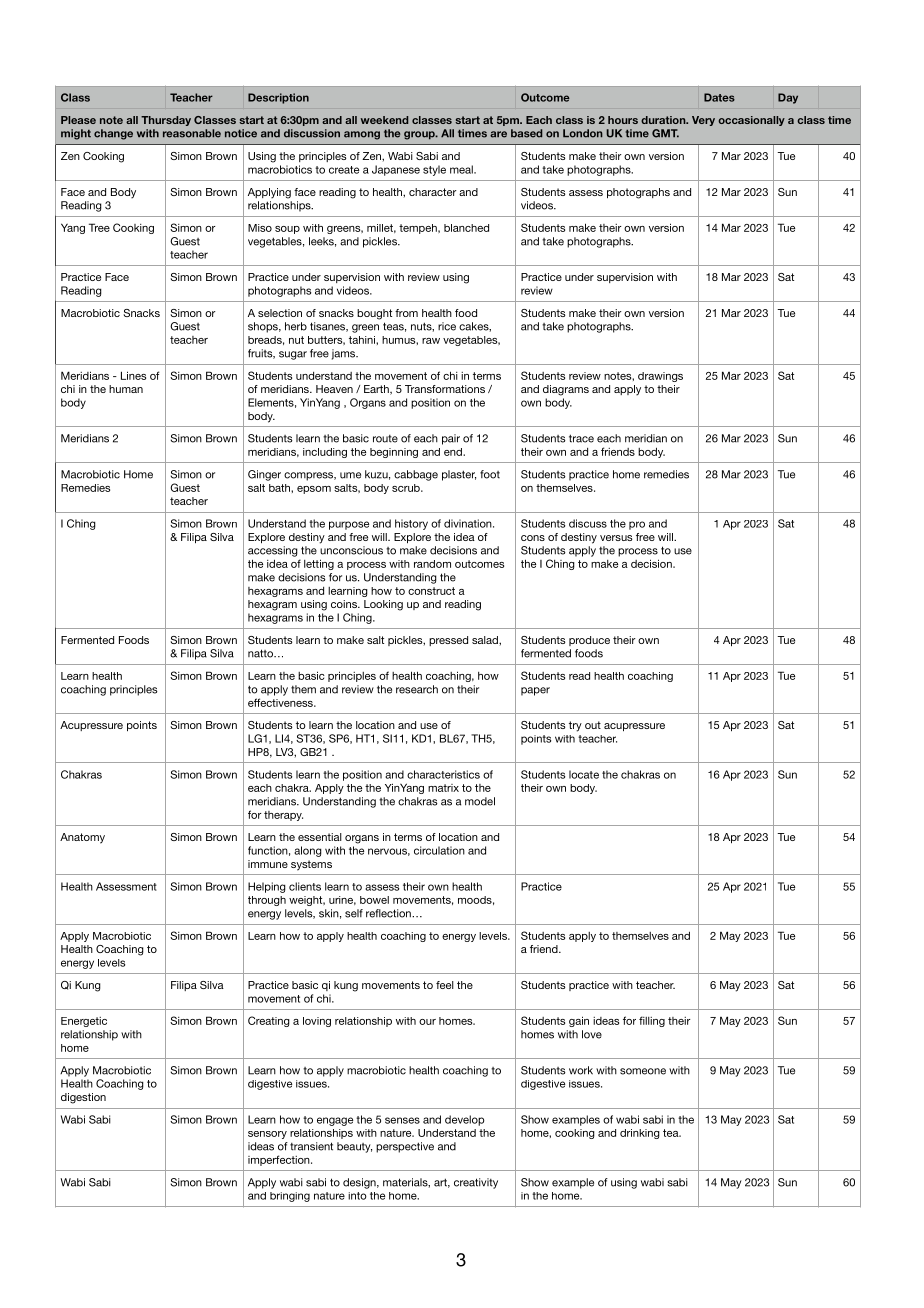 This document has width=924, height=1308. I want to click on produce, so click(589, 641).
